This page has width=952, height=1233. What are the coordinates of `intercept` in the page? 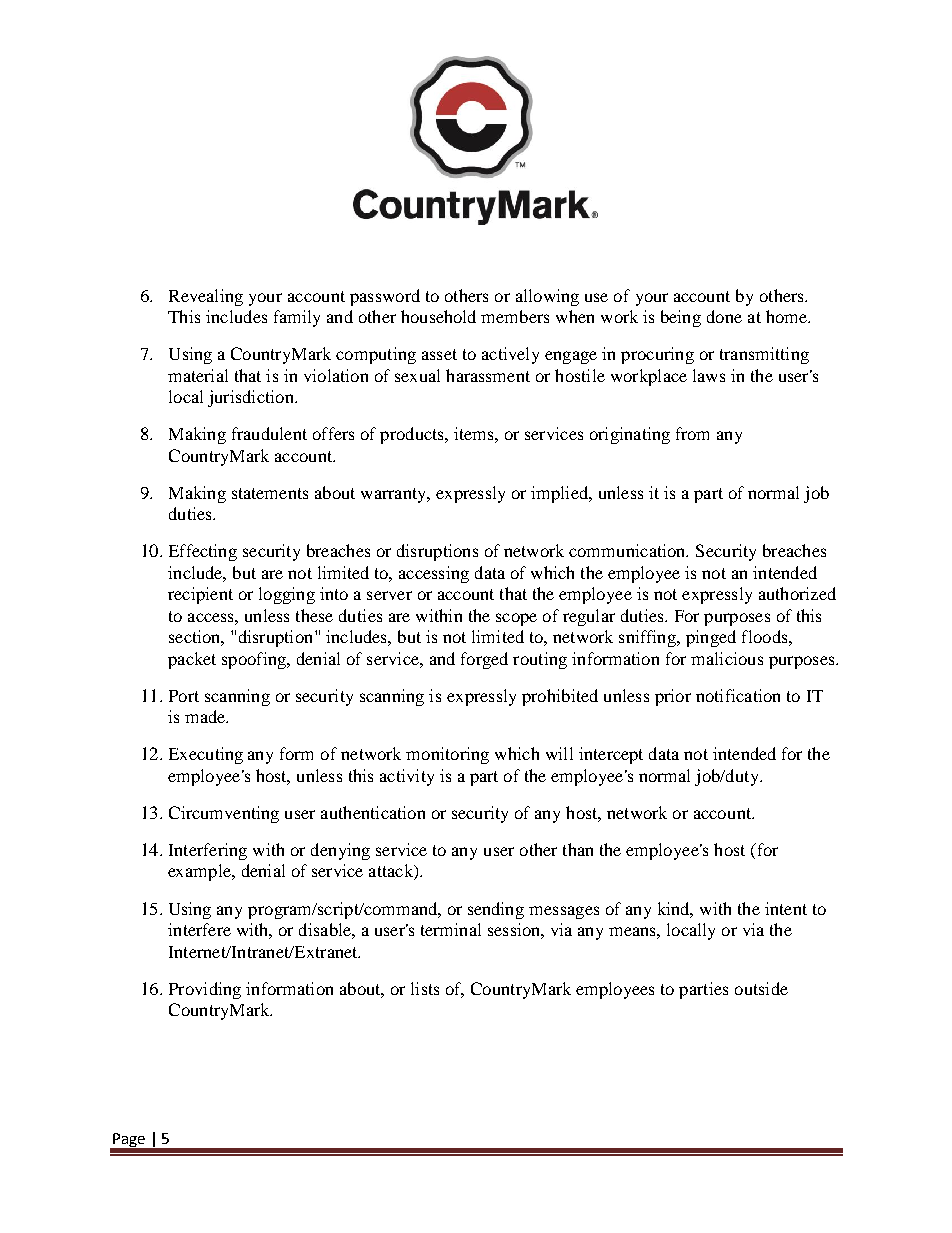 It's located at (611, 755).
